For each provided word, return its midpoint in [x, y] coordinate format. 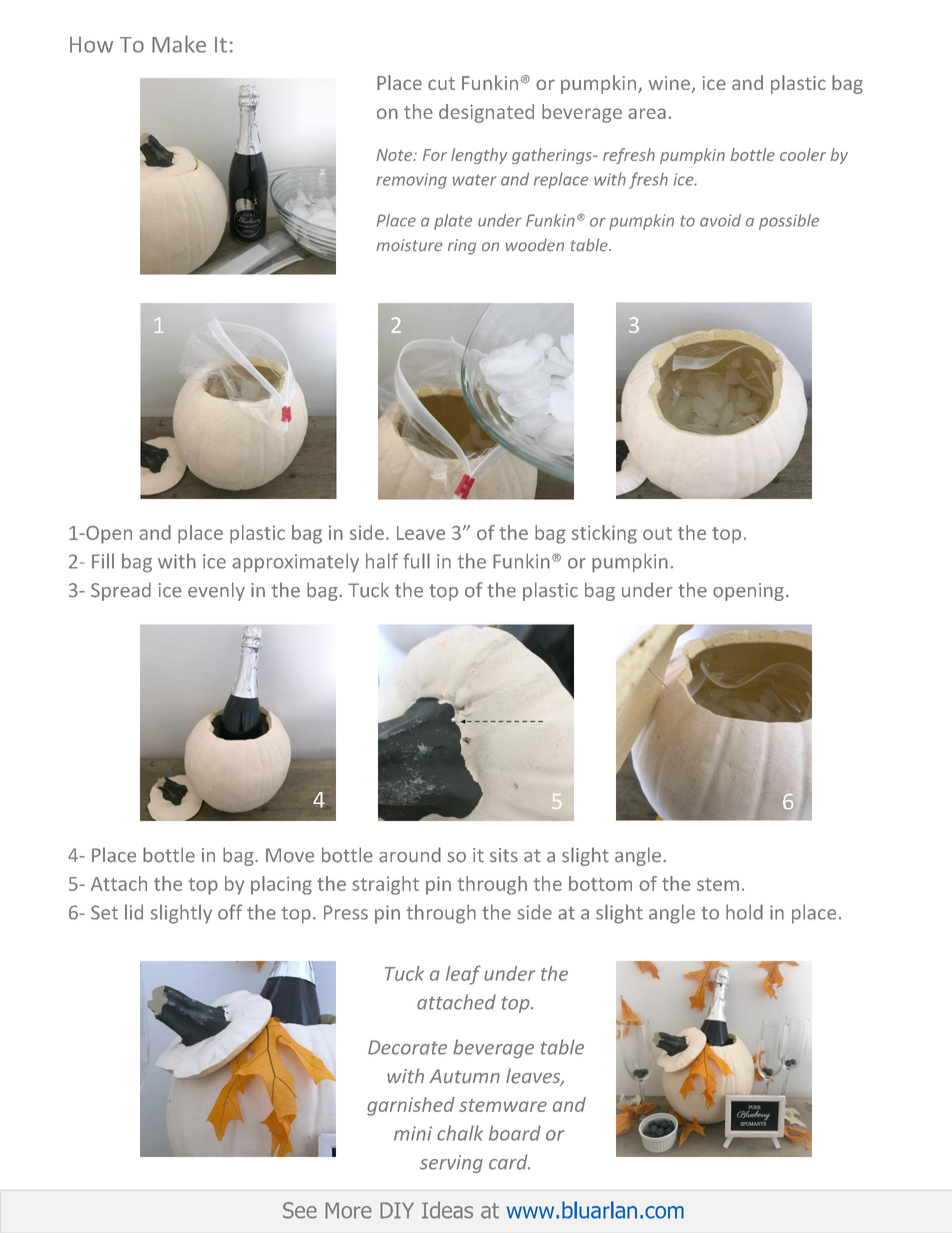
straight [385, 885]
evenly [216, 591]
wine [670, 84]
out [657, 533]
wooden [535, 245]
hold [744, 912]
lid [134, 912]
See [300, 1210]
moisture [409, 245]
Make [179, 44]
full [416, 561]
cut [441, 83]
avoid [720, 220]
